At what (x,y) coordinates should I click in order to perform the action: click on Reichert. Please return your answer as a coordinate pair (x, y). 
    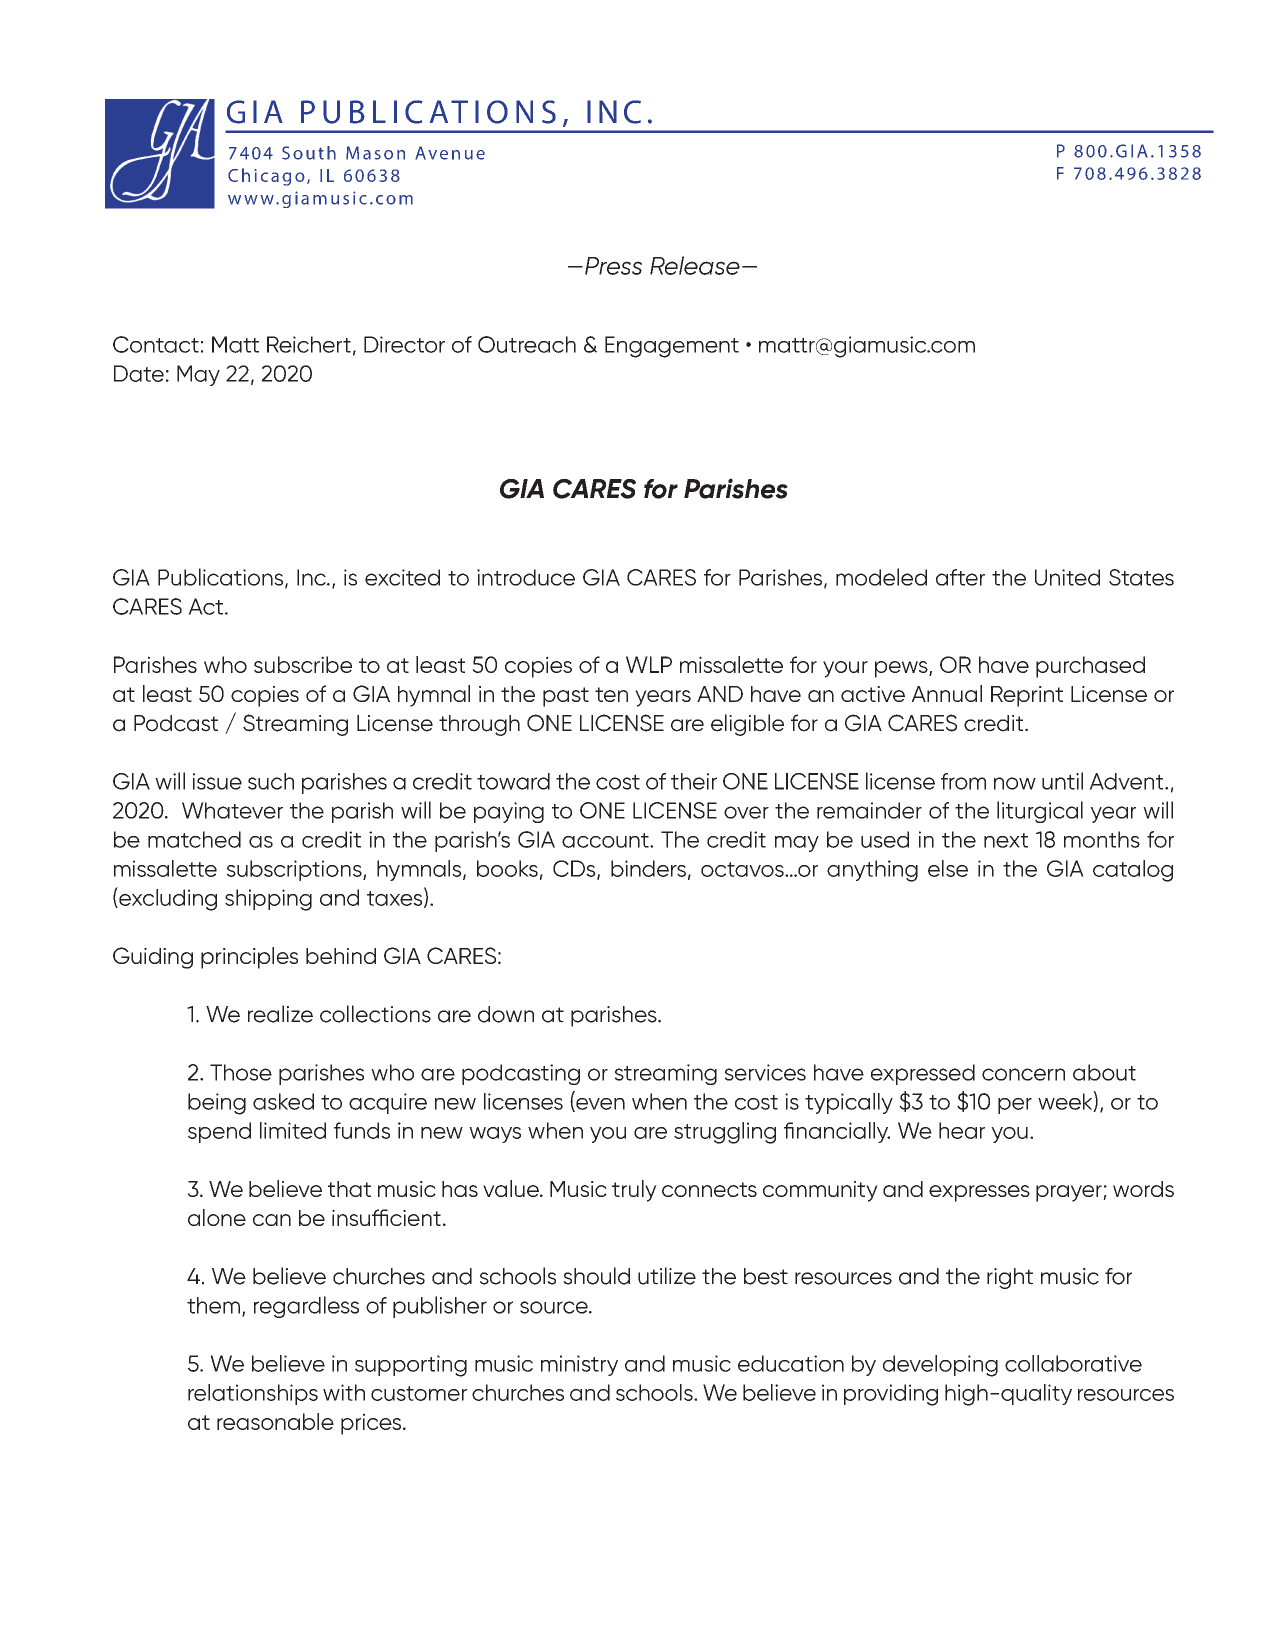
    Looking at the image, I should click on (309, 344).
